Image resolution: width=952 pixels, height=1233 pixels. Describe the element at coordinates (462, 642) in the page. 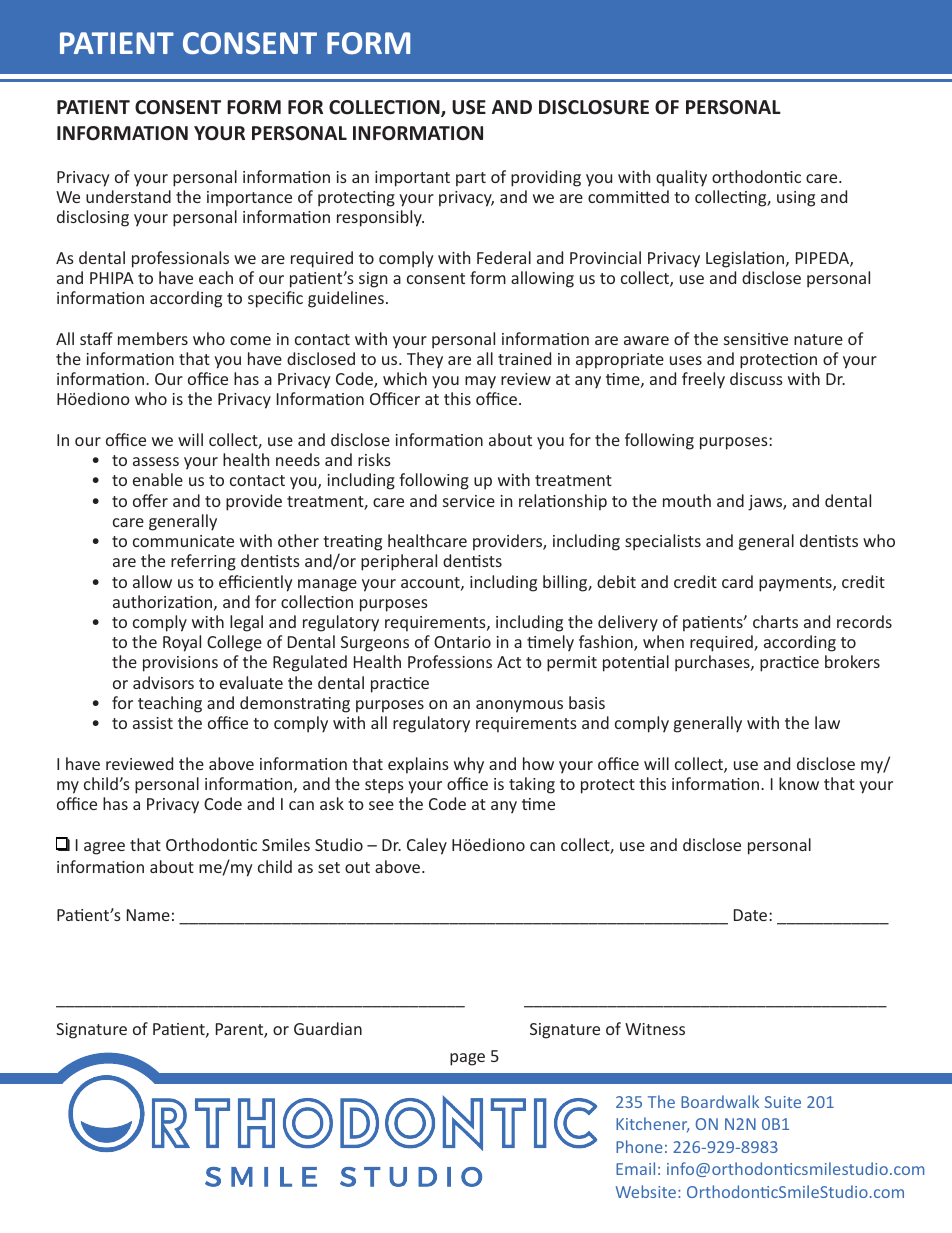

I see `Ontario` at that location.
